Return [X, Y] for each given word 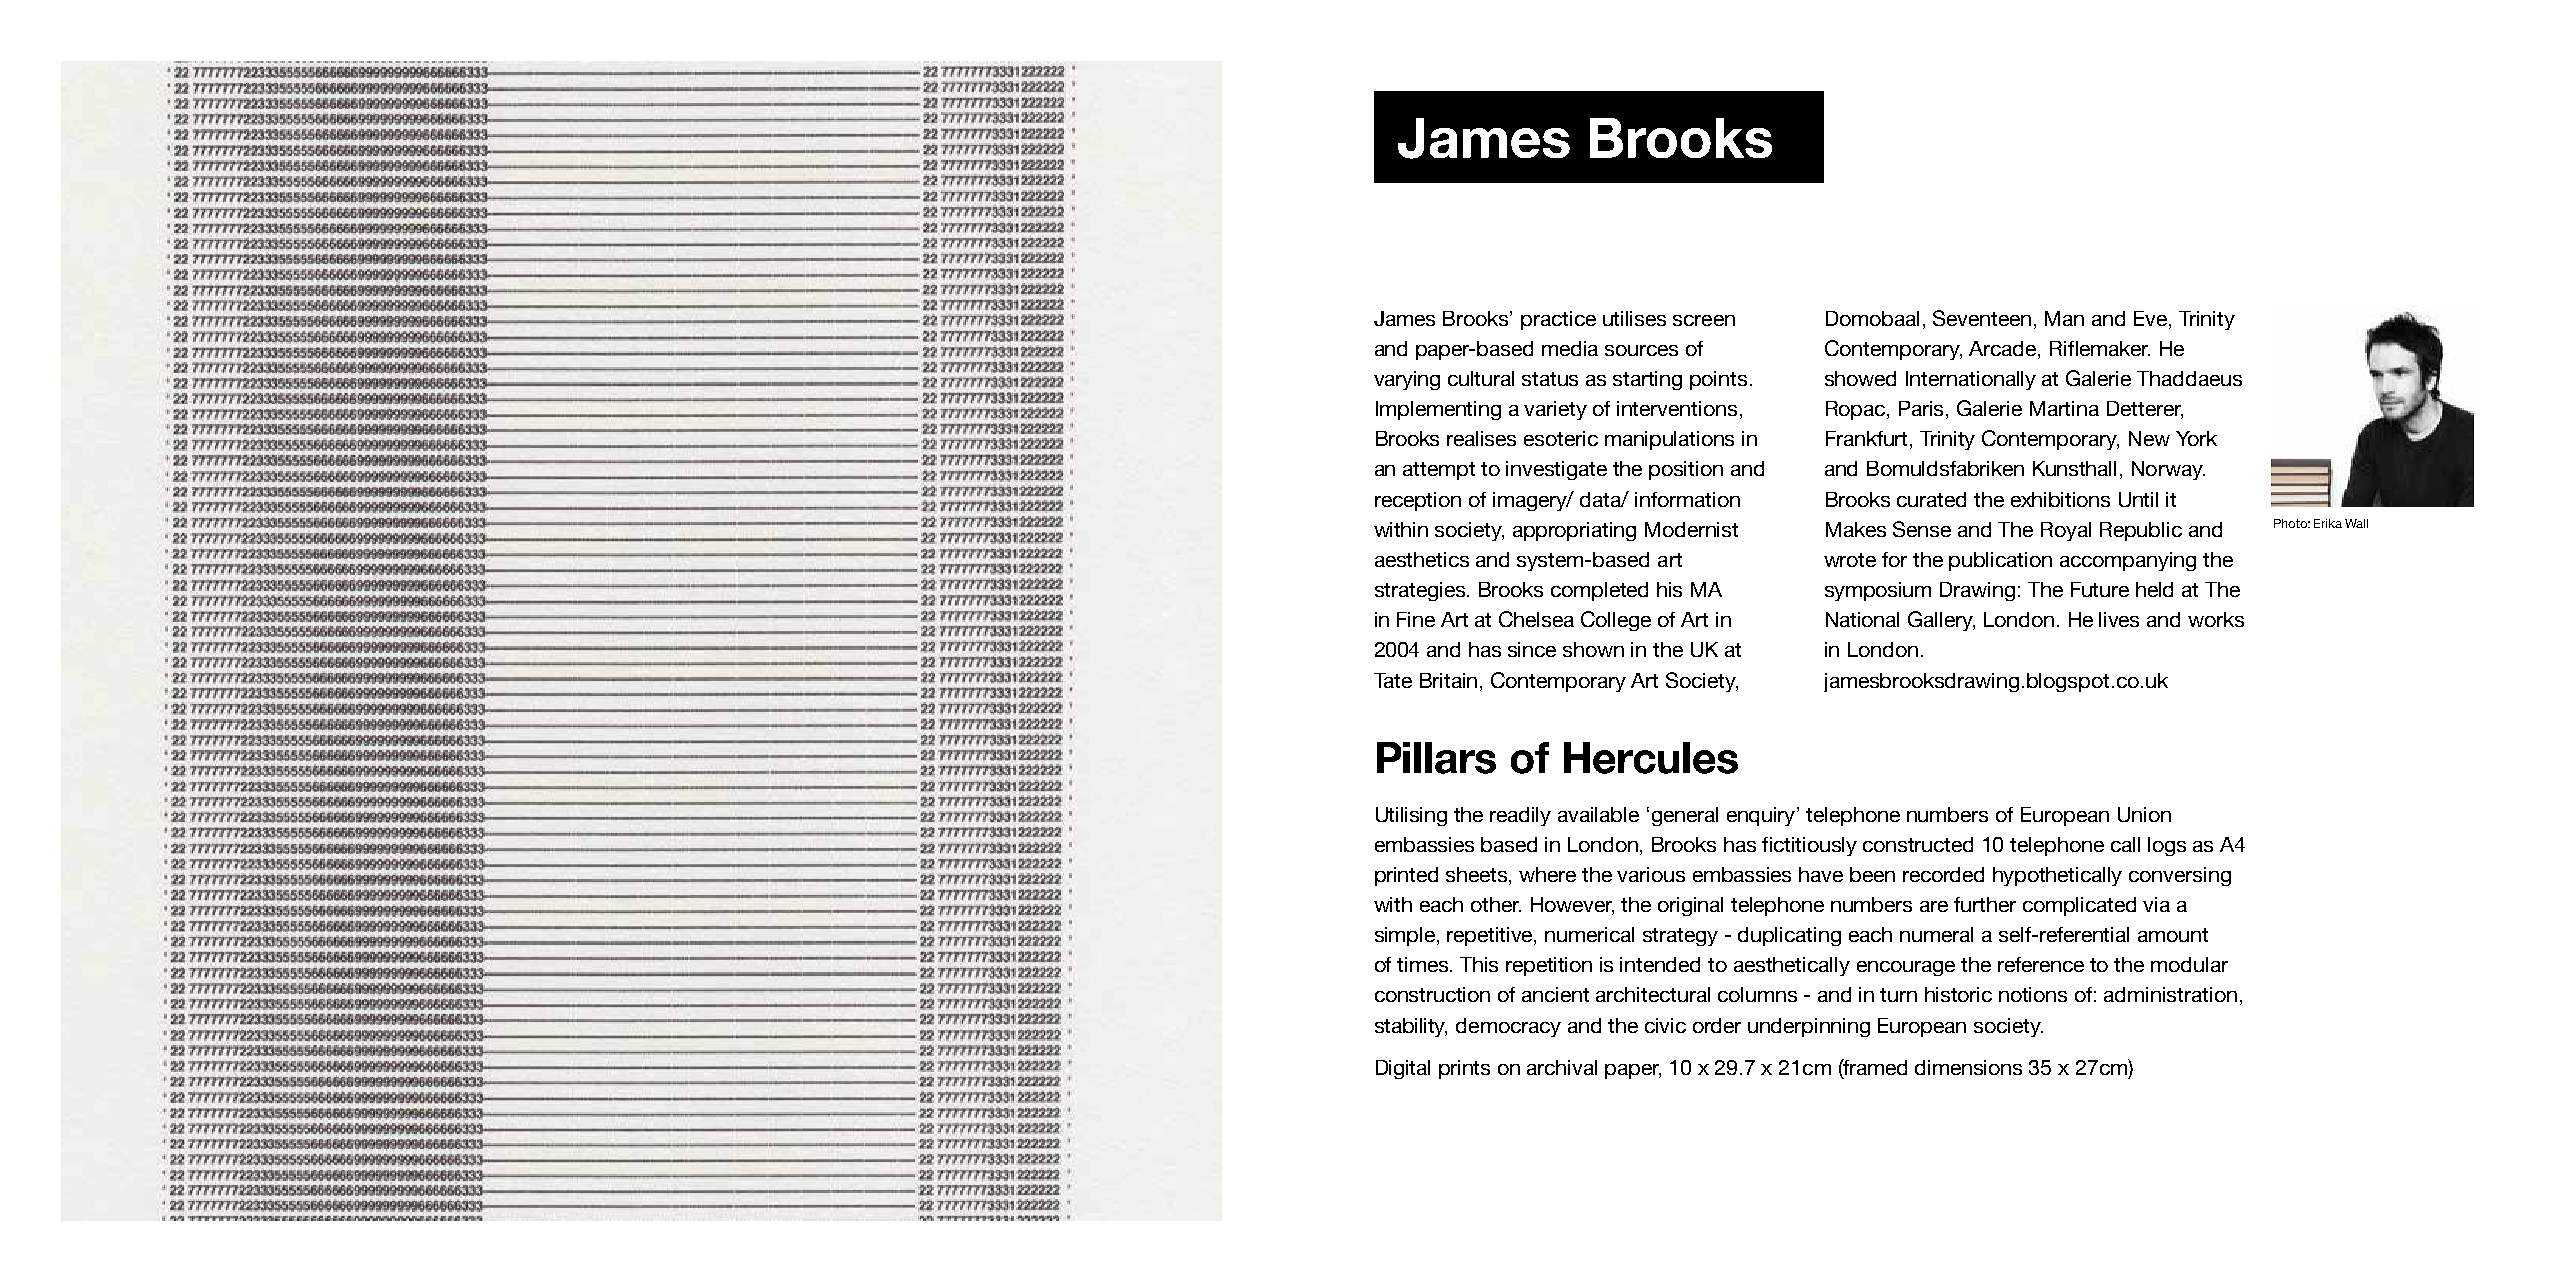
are [1934, 906]
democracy [1508, 1027]
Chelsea [1536, 619]
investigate [1556, 470]
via [2156, 904]
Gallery [1941, 621]
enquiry [1762, 816]
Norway [2168, 470]
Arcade [2004, 350]
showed [1860, 378]
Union [2144, 814]
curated [1931, 499]
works [2216, 619]
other [1496, 904]
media [1570, 348]
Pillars [1436, 758]
